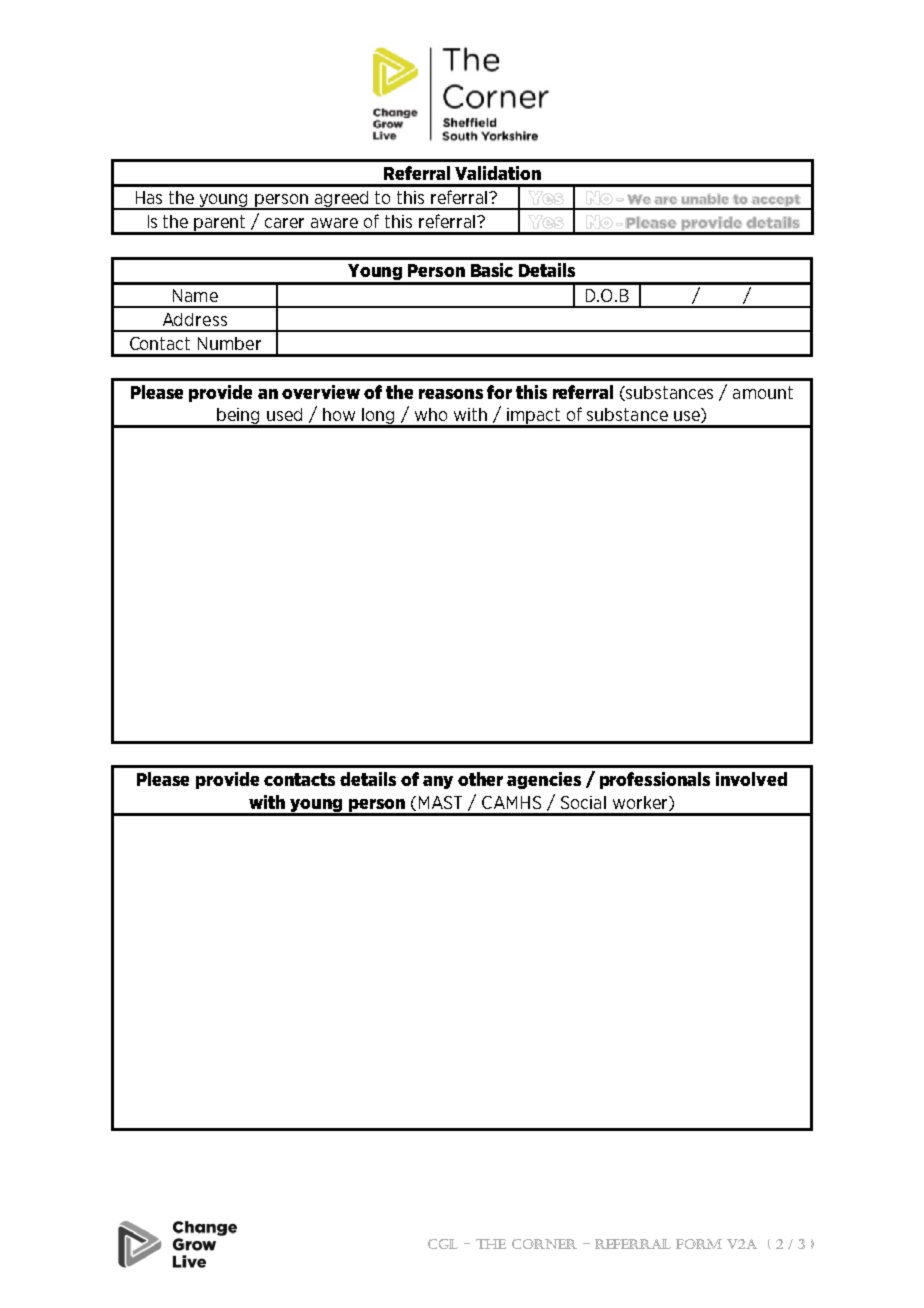 The image size is (924, 1308). What do you see at coordinates (492, 270) in the screenshot?
I see `Basic` at bounding box center [492, 270].
